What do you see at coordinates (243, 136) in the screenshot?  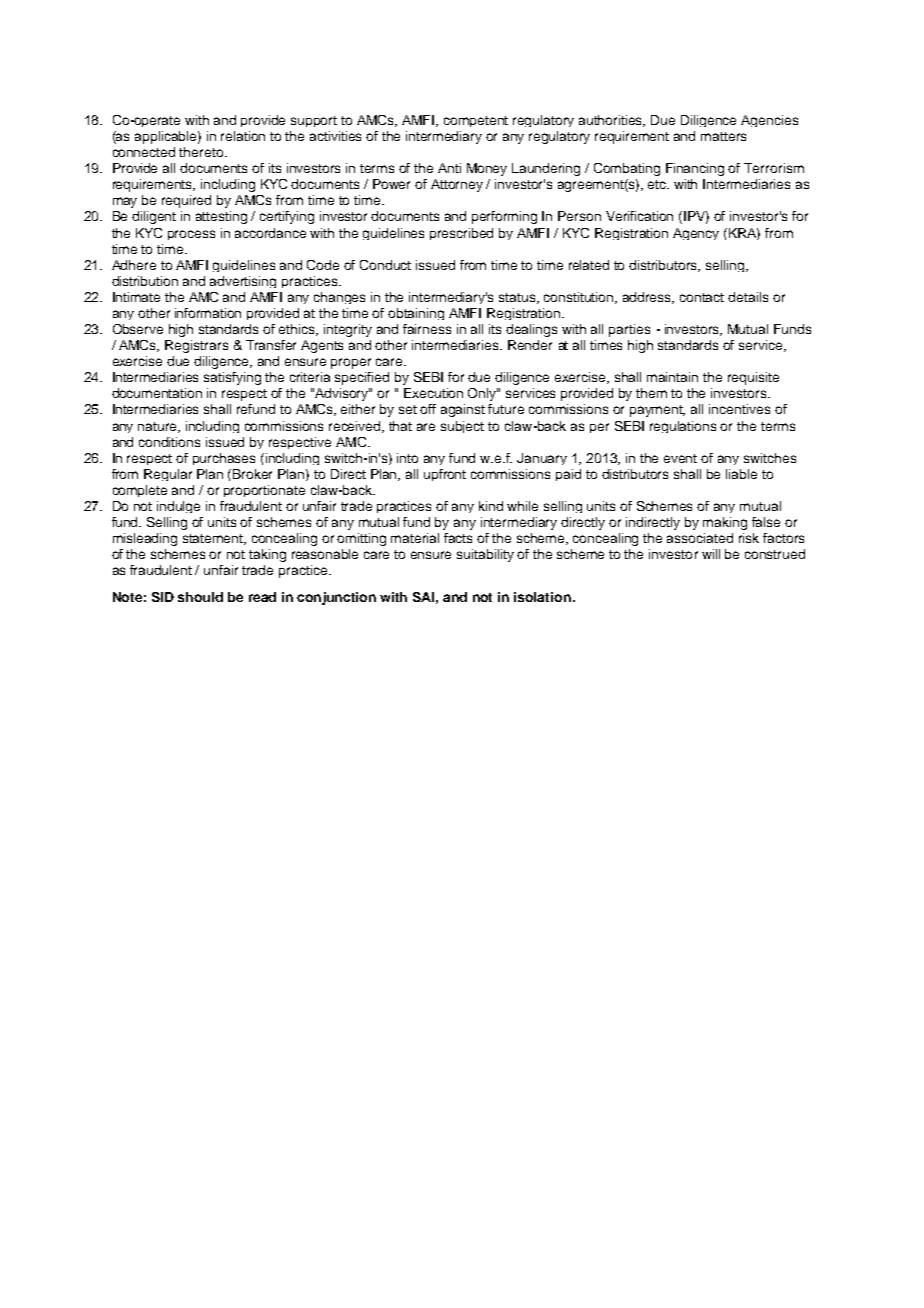 I see `relation` at bounding box center [243, 136].
